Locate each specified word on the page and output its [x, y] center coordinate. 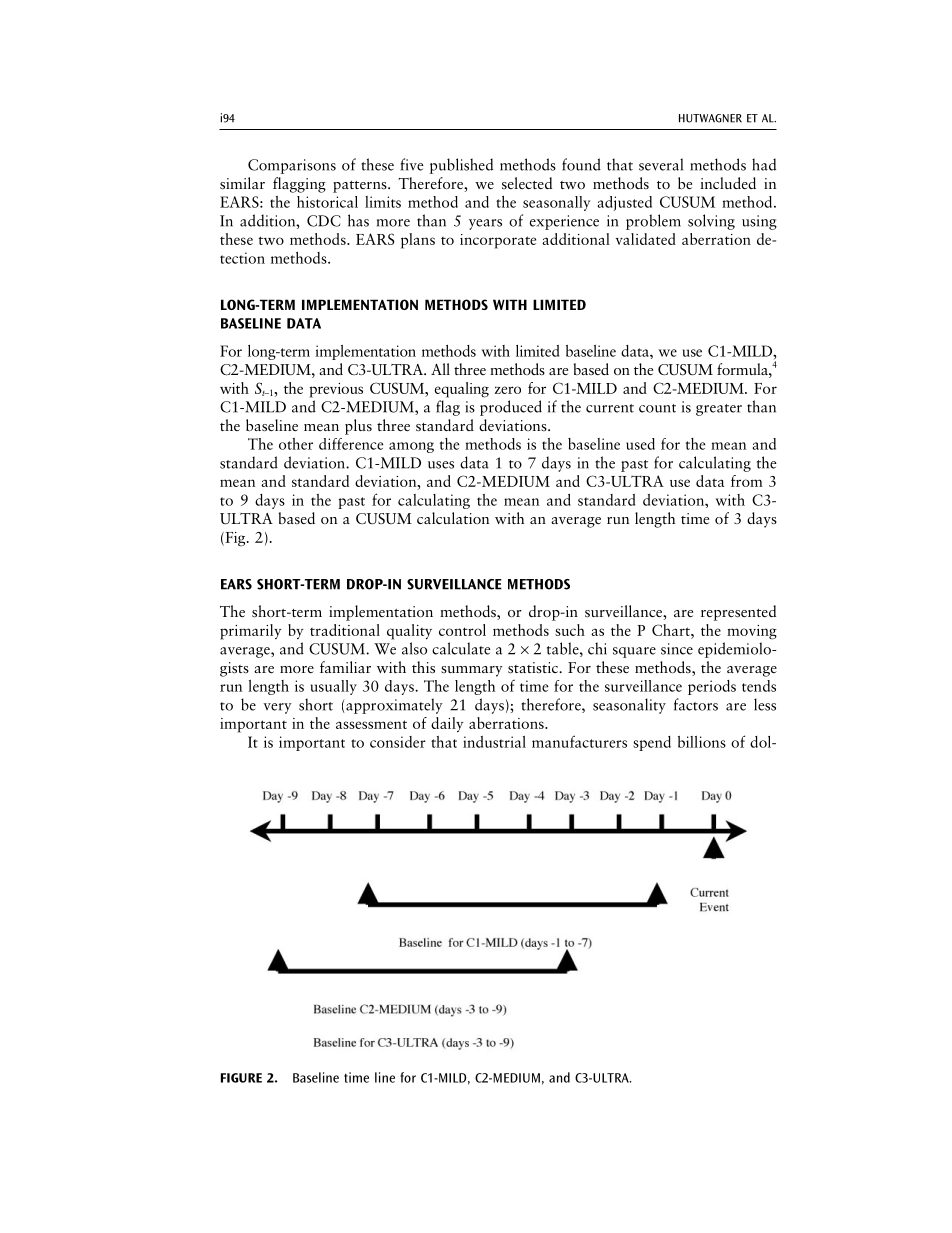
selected [527, 183]
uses [441, 465]
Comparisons [292, 166]
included [728, 183]
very [277, 708]
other [296, 444]
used [640, 444]
